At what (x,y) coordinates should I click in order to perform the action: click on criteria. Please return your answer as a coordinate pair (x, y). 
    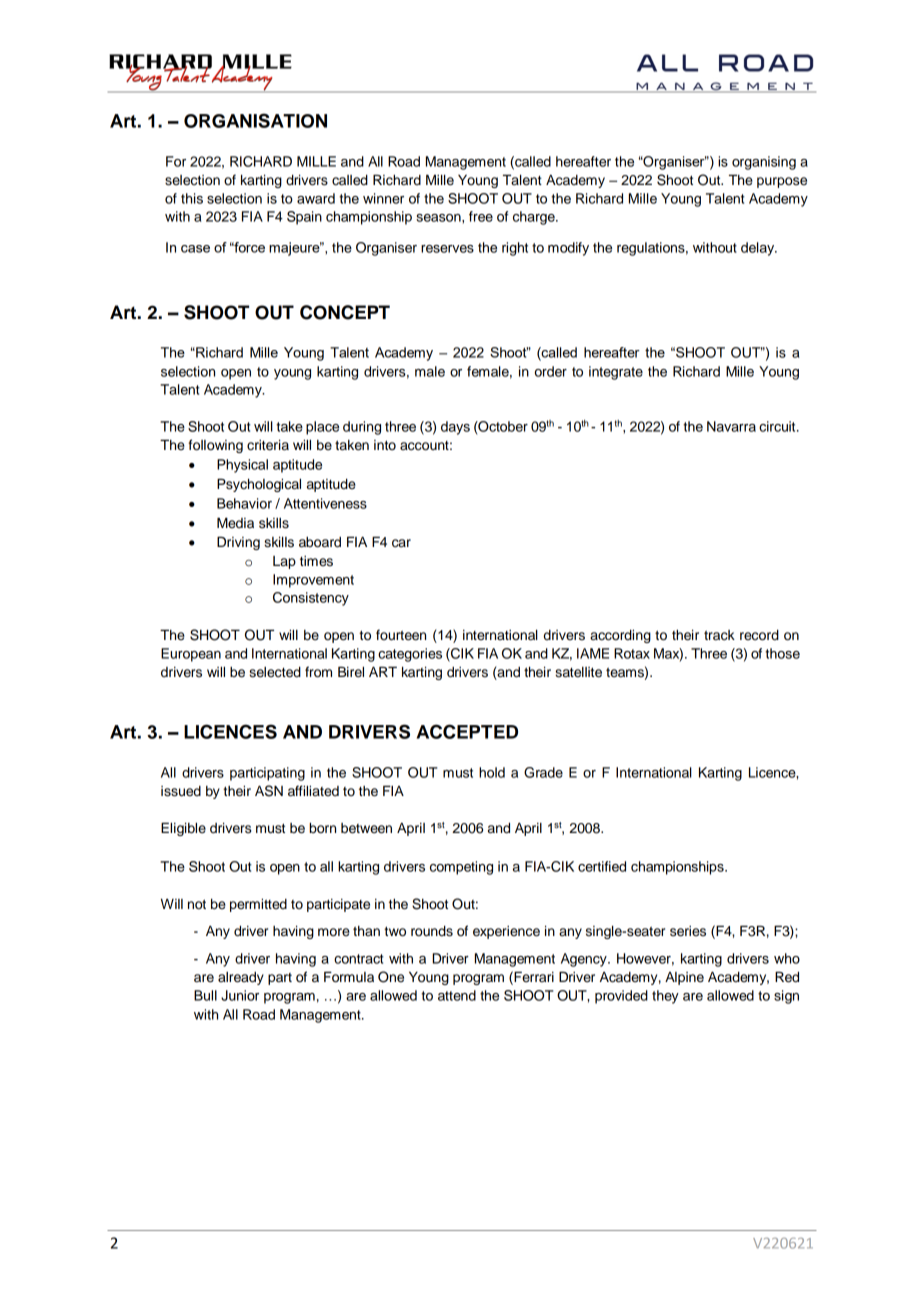
    Looking at the image, I should click on (268, 445).
